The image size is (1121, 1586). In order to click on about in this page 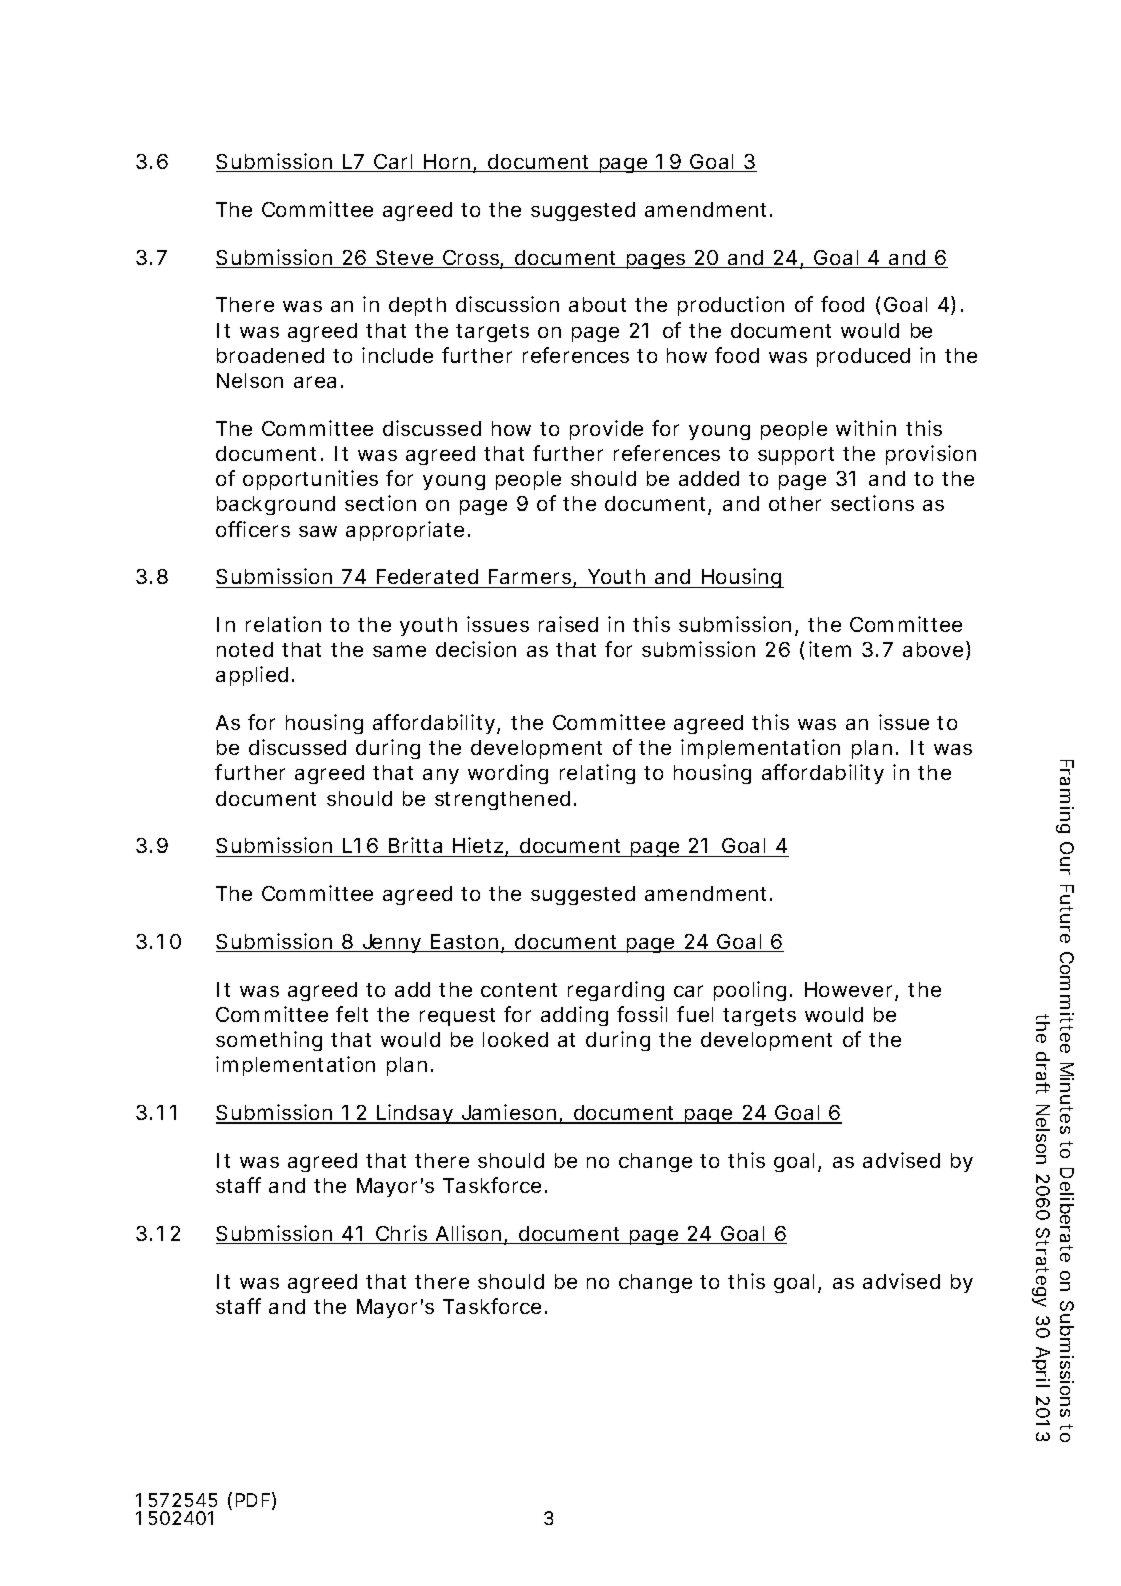, I will do `click(597, 304)`.
